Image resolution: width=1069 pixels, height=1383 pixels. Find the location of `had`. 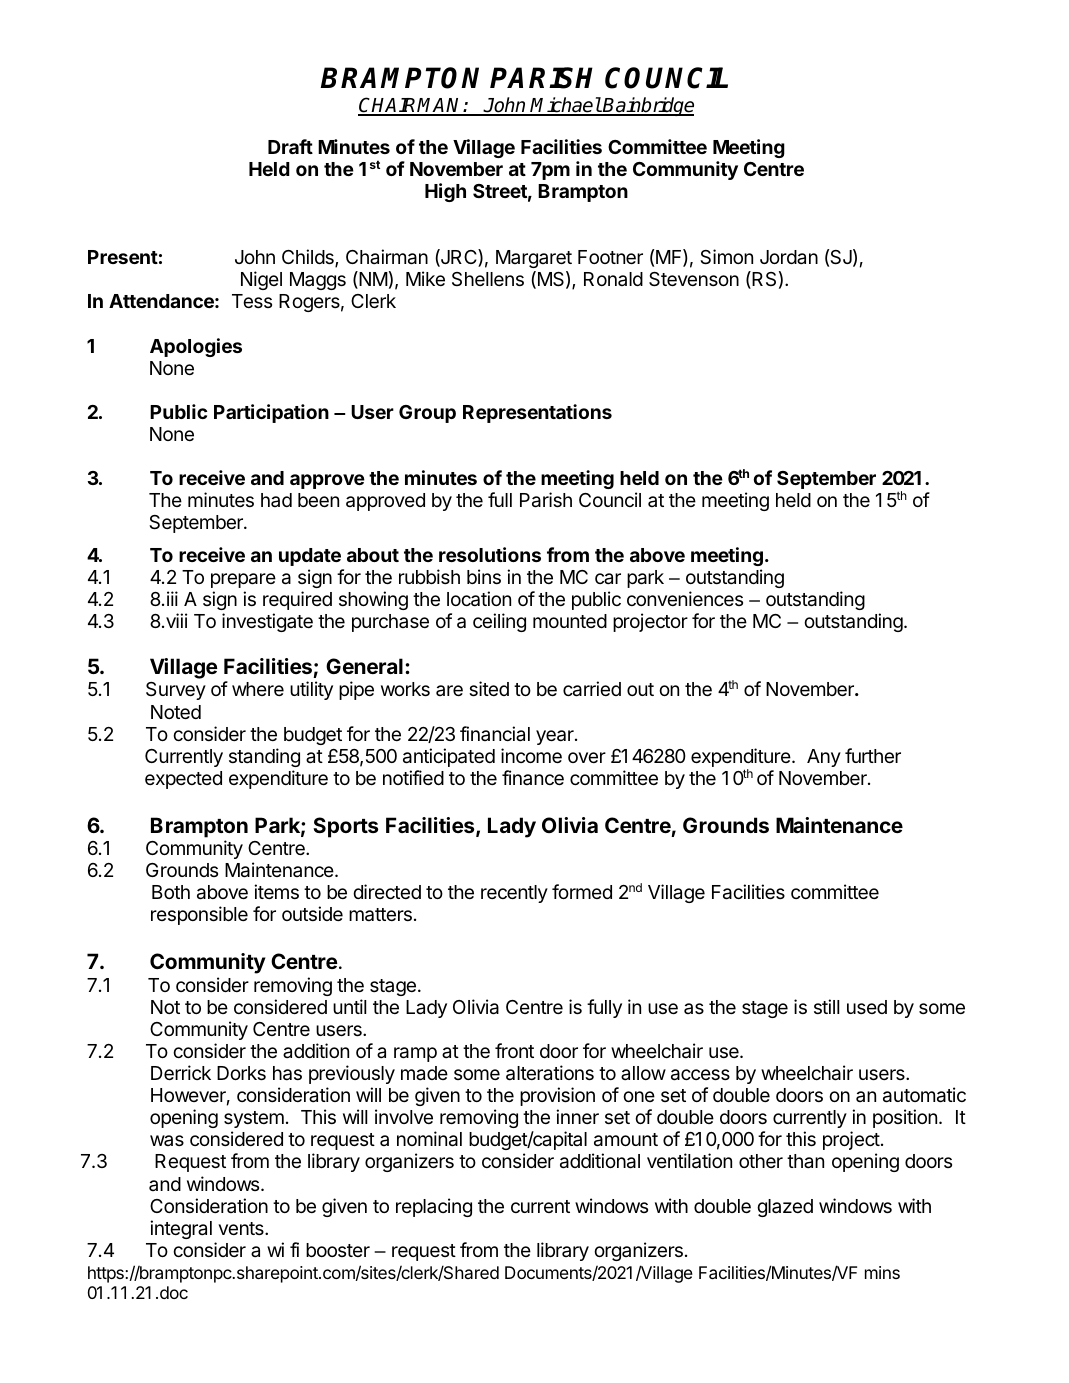

had is located at coordinates (276, 500).
